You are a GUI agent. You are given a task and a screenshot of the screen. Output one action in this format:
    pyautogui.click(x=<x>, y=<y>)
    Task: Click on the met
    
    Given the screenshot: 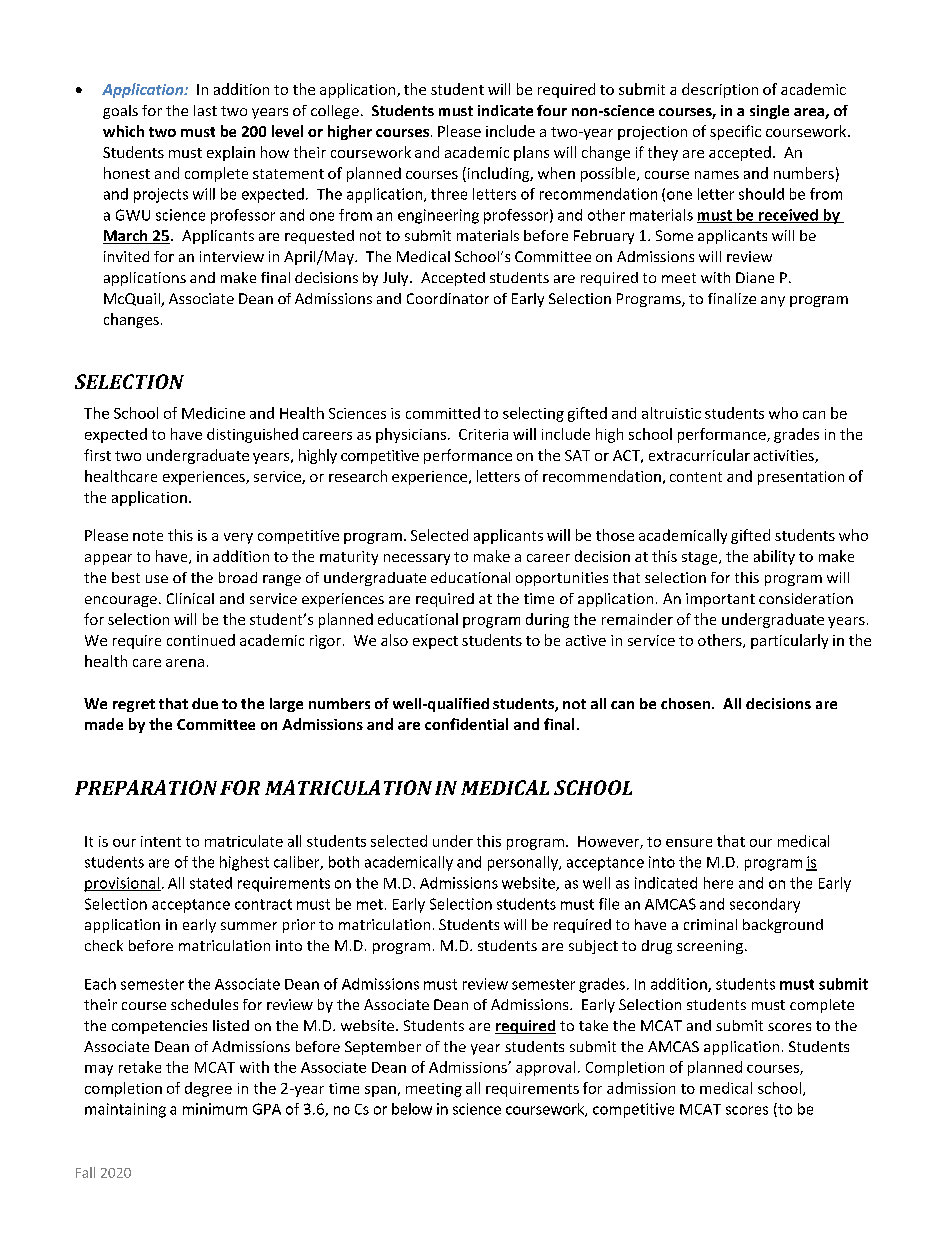 What is the action you would take?
    pyautogui.click(x=370, y=904)
